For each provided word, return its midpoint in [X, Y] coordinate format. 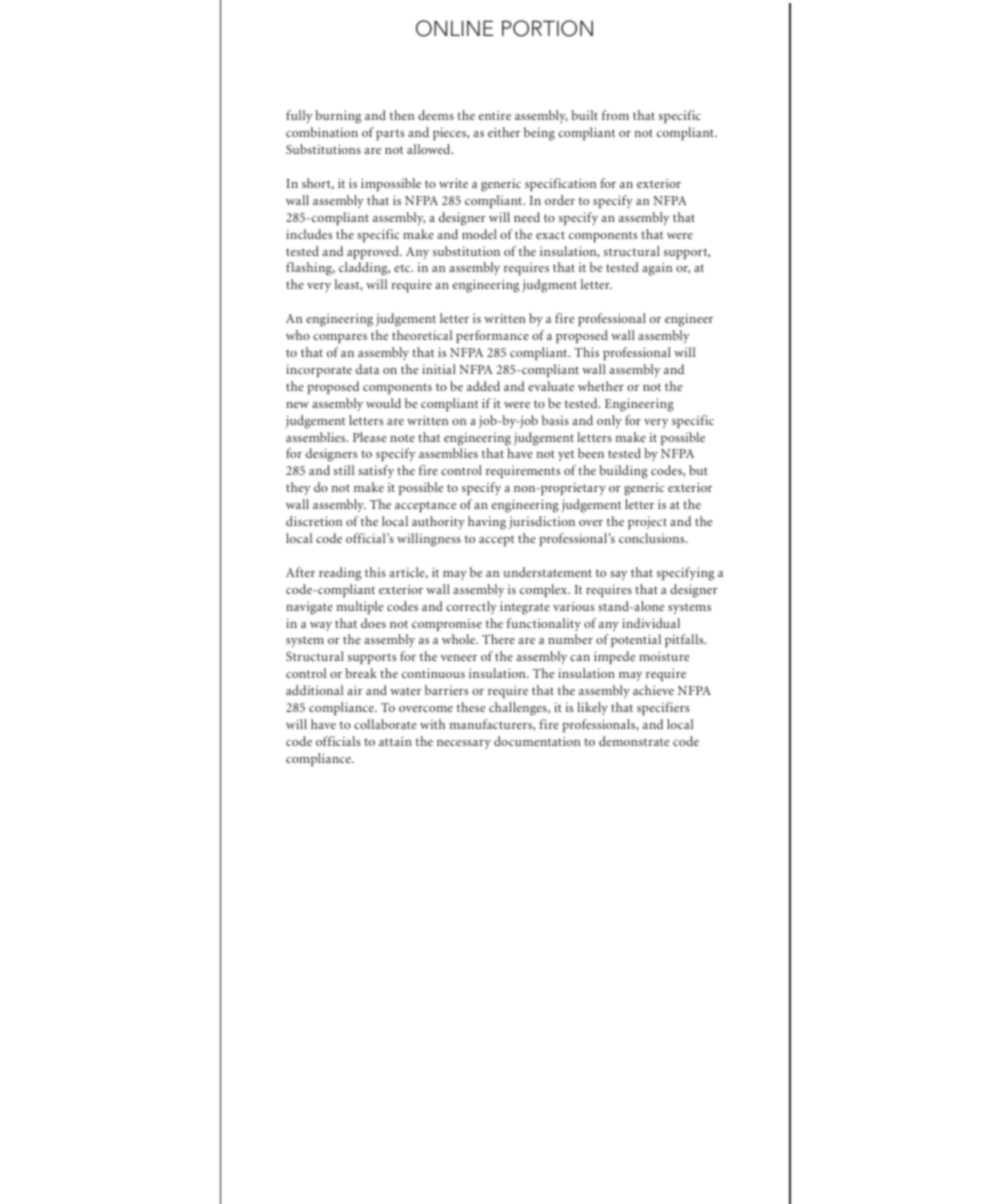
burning [338, 117]
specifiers [663, 708]
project [647, 523]
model [479, 234]
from [615, 115]
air [355, 690]
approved [374, 252]
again [657, 269]
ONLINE [455, 28]
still [344, 470]
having [487, 523]
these [471, 707]
